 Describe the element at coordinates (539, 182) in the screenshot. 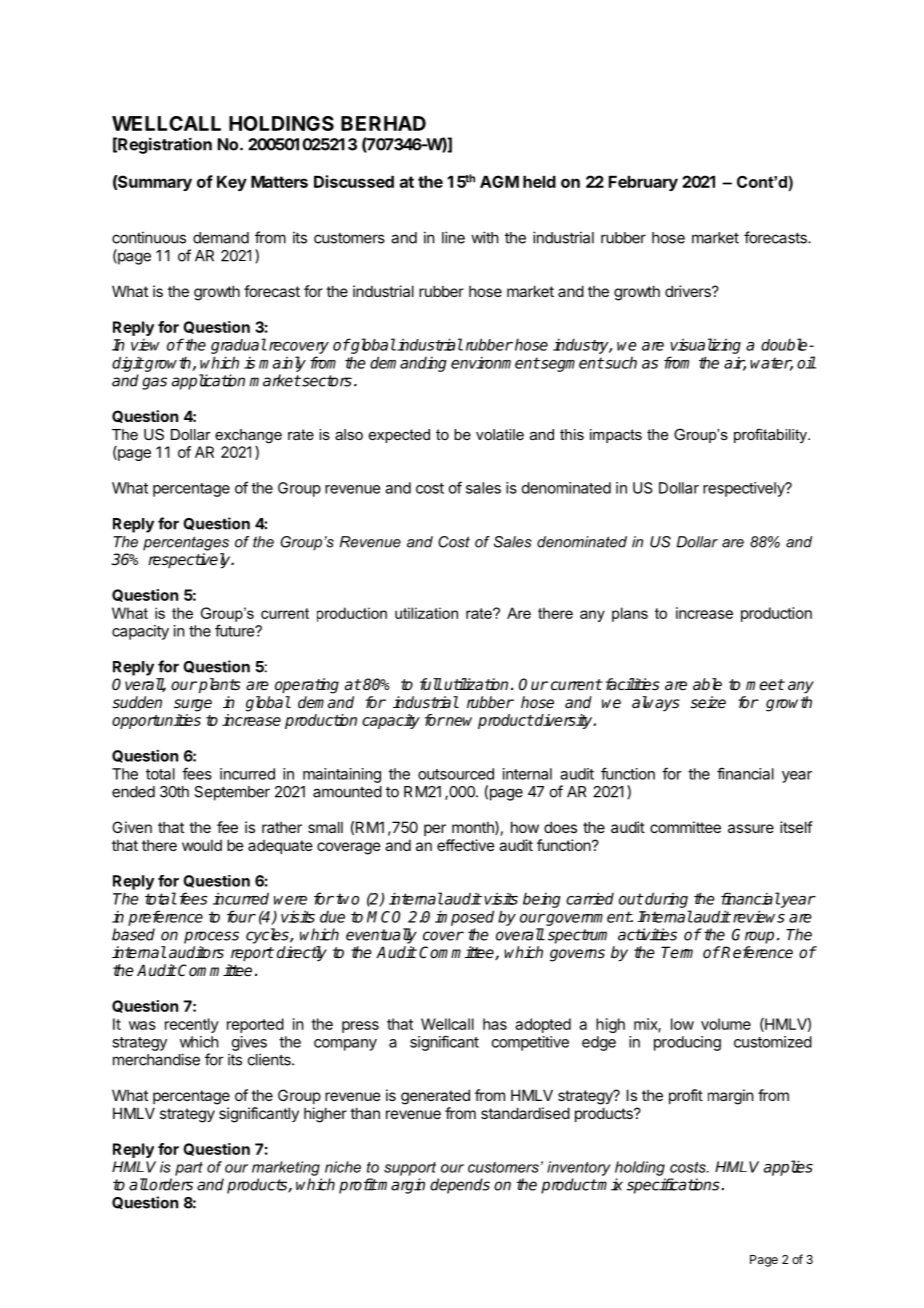

I see `held` at that location.
